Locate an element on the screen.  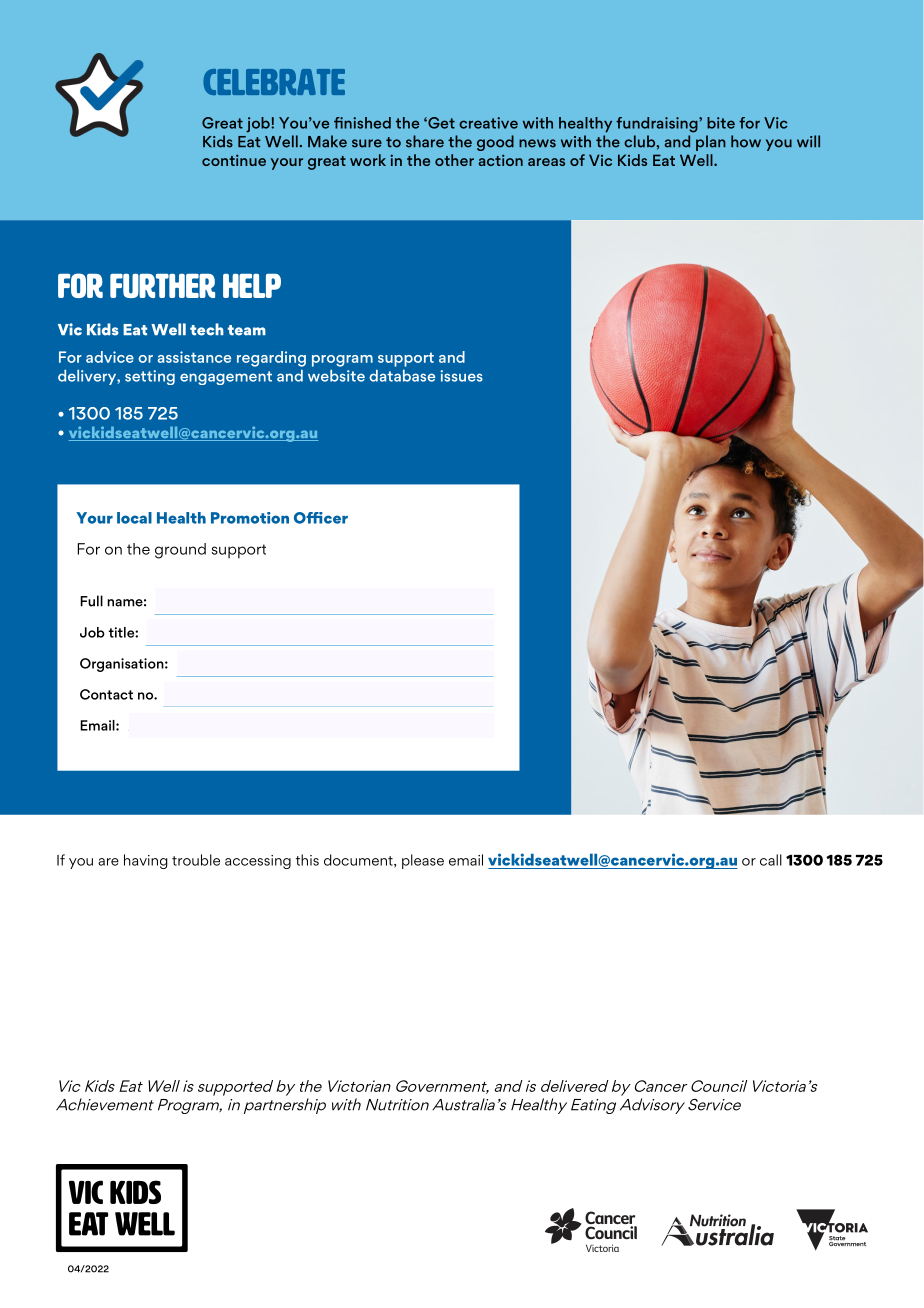
this is located at coordinates (307, 860).
